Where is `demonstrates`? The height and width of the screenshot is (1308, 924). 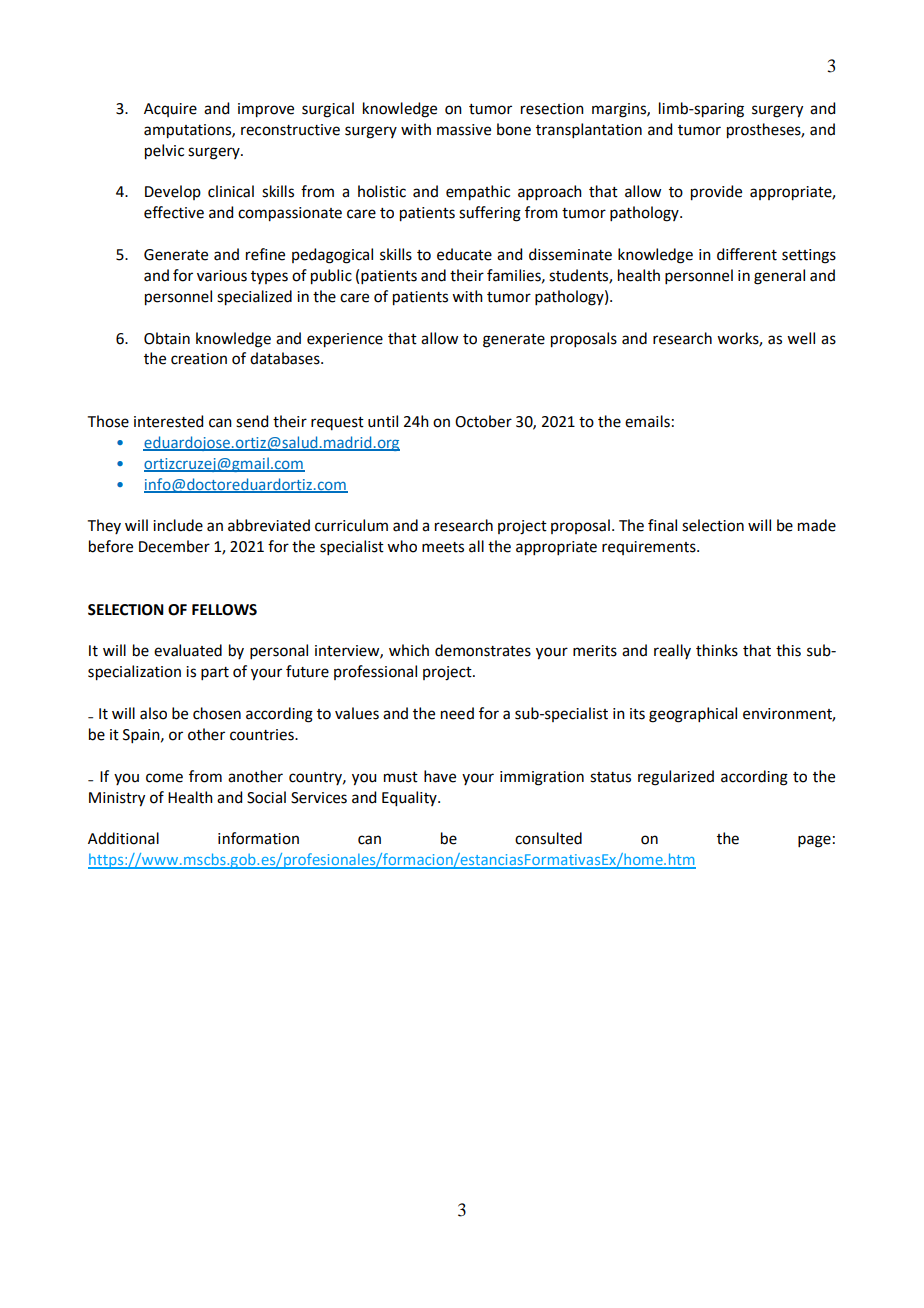 demonstrates is located at coordinates (483, 650).
